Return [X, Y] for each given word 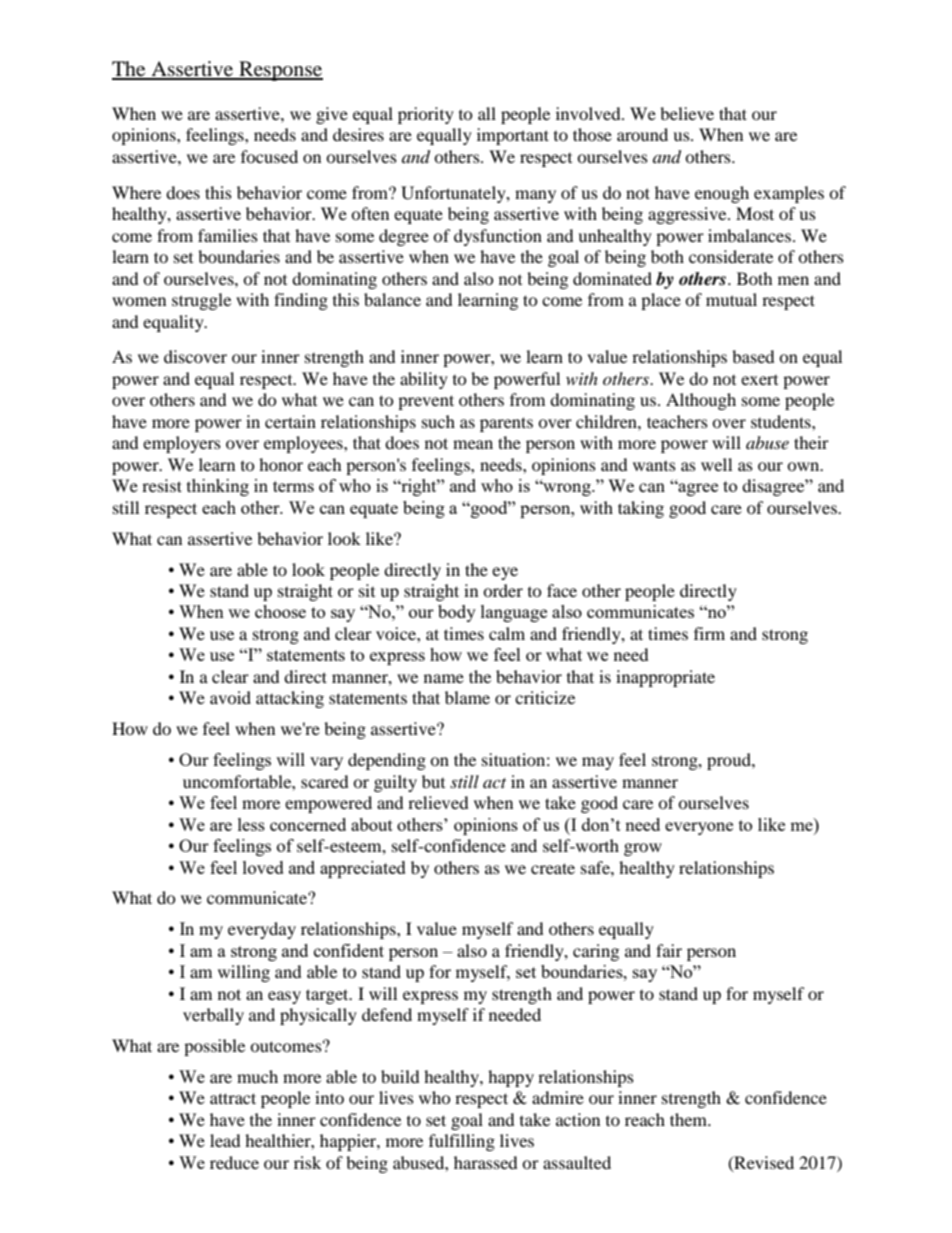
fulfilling [462, 1142]
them [690, 1119]
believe [687, 113]
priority [426, 115]
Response [280, 71]
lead [225, 1140]
